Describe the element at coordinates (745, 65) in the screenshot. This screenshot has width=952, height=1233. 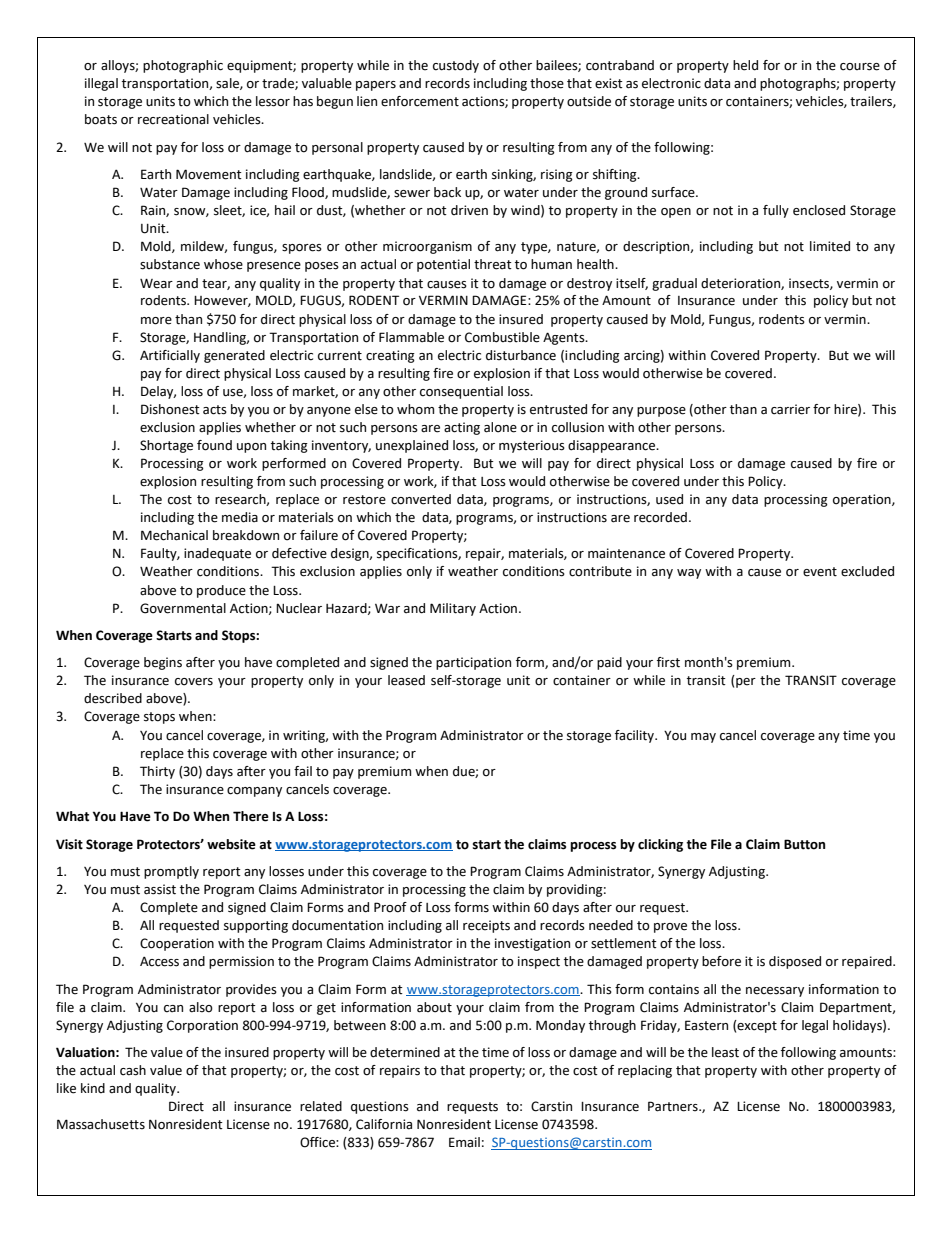
I see `held` at that location.
